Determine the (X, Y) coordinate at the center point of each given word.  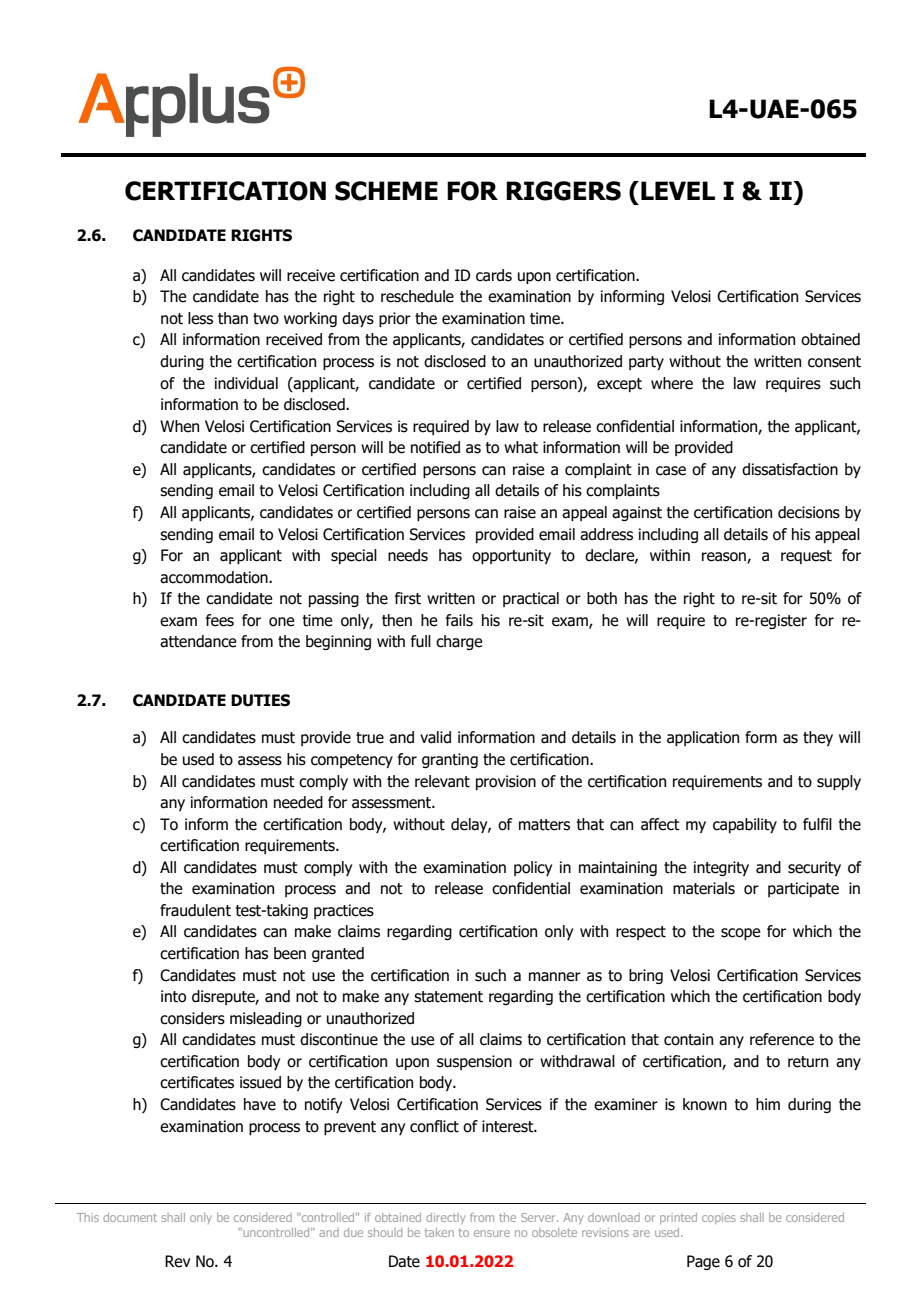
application (703, 738)
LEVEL (678, 190)
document (130, 1217)
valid (435, 737)
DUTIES (260, 700)
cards (494, 275)
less (200, 318)
